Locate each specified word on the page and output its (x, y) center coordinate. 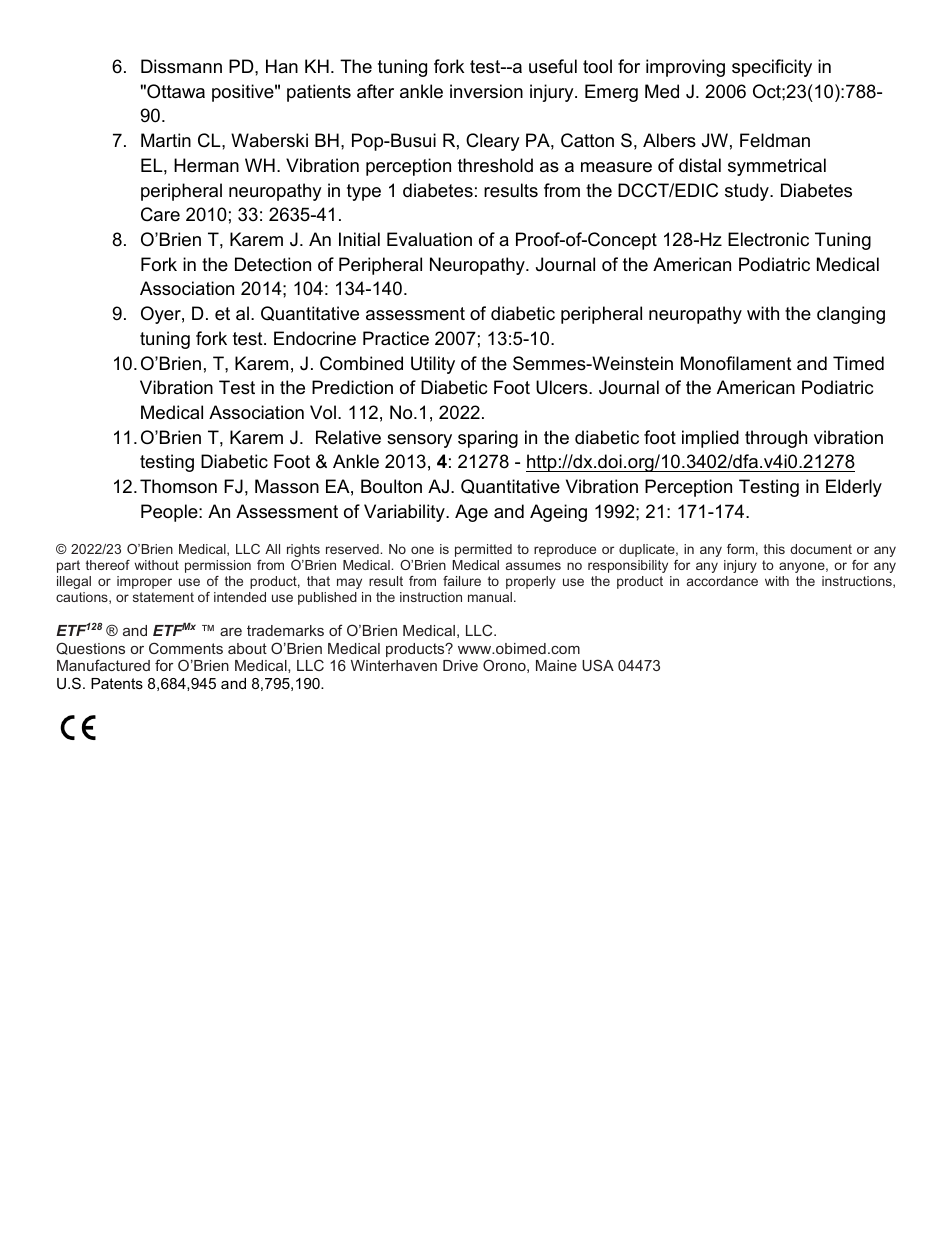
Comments (186, 648)
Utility (433, 365)
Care (160, 214)
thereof (108, 565)
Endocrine (315, 338)
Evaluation (429, 239)
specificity (772, 68)
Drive (460, 665)
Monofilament (736, 363)
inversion (486, 91)
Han (282, 66)
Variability (405, 513)
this (774, 549)
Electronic (768, 239)
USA (598, 665)
